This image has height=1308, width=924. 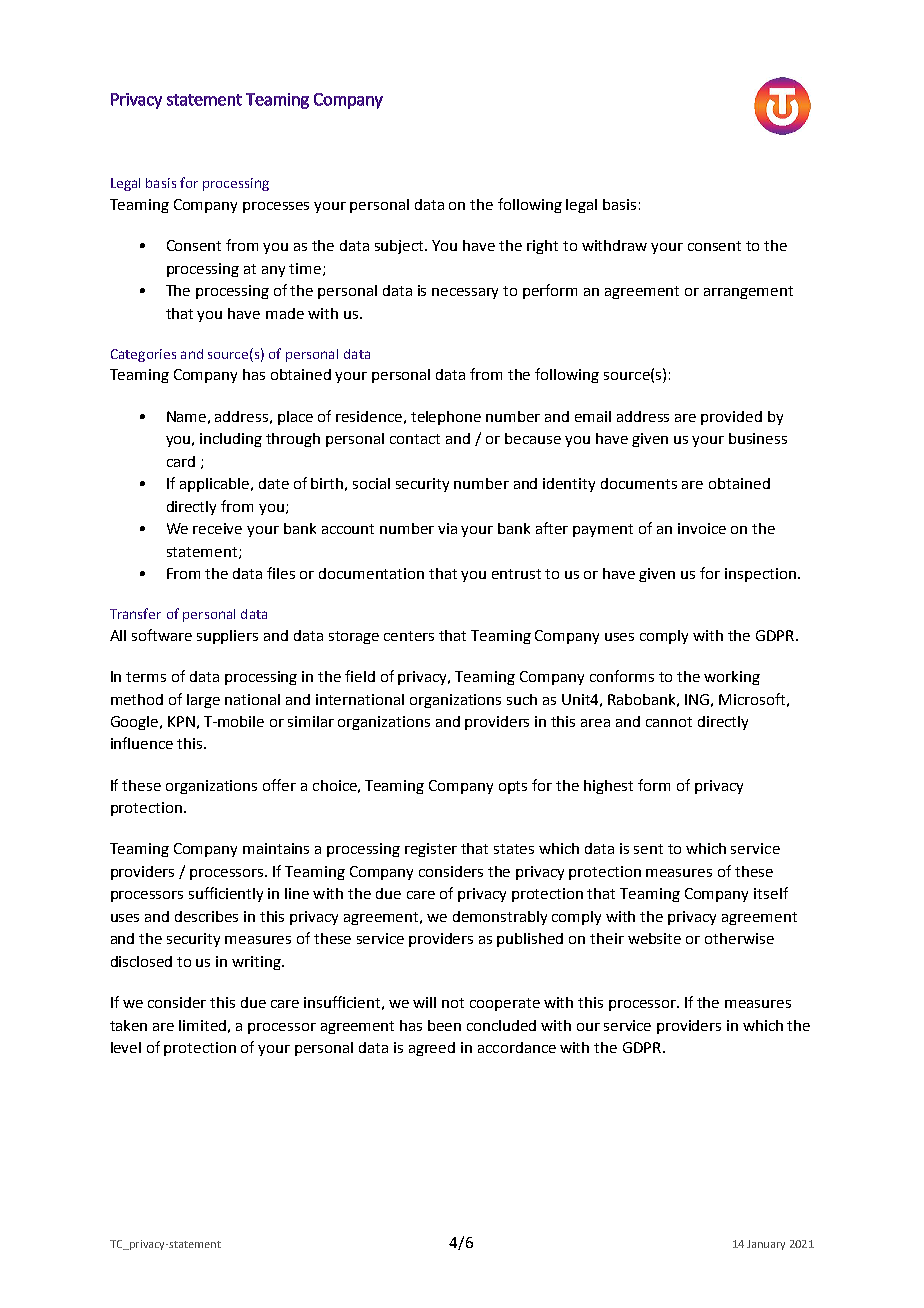 What do you see at coordinates (447, 528) in the image?
I see `via` at bounding box center [447, 528].
